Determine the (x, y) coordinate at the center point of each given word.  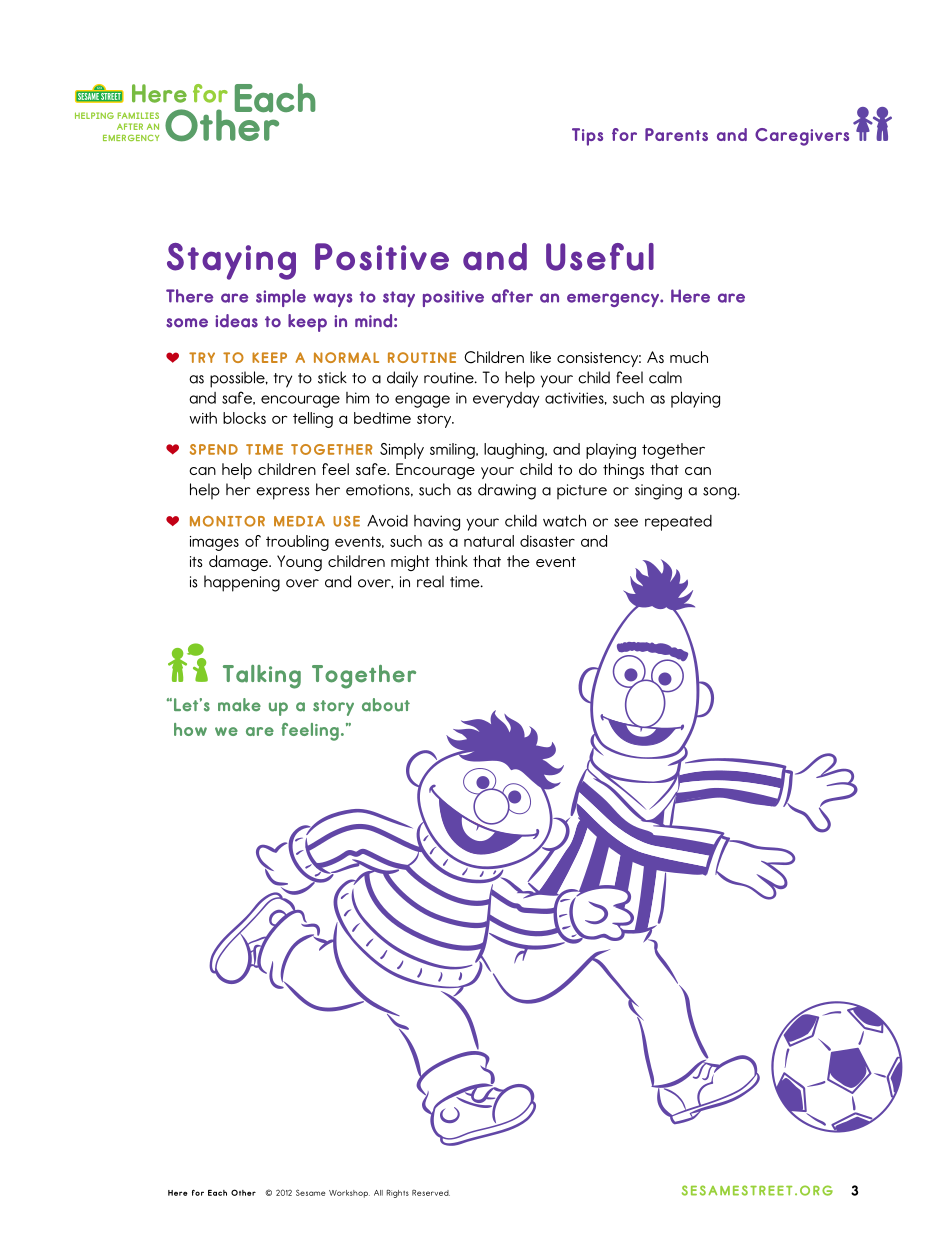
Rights (398, 1194)
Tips (587, 137)
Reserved (431, 1193)
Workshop (349, 1194)
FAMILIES (138, 115)
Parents (676, 134)
